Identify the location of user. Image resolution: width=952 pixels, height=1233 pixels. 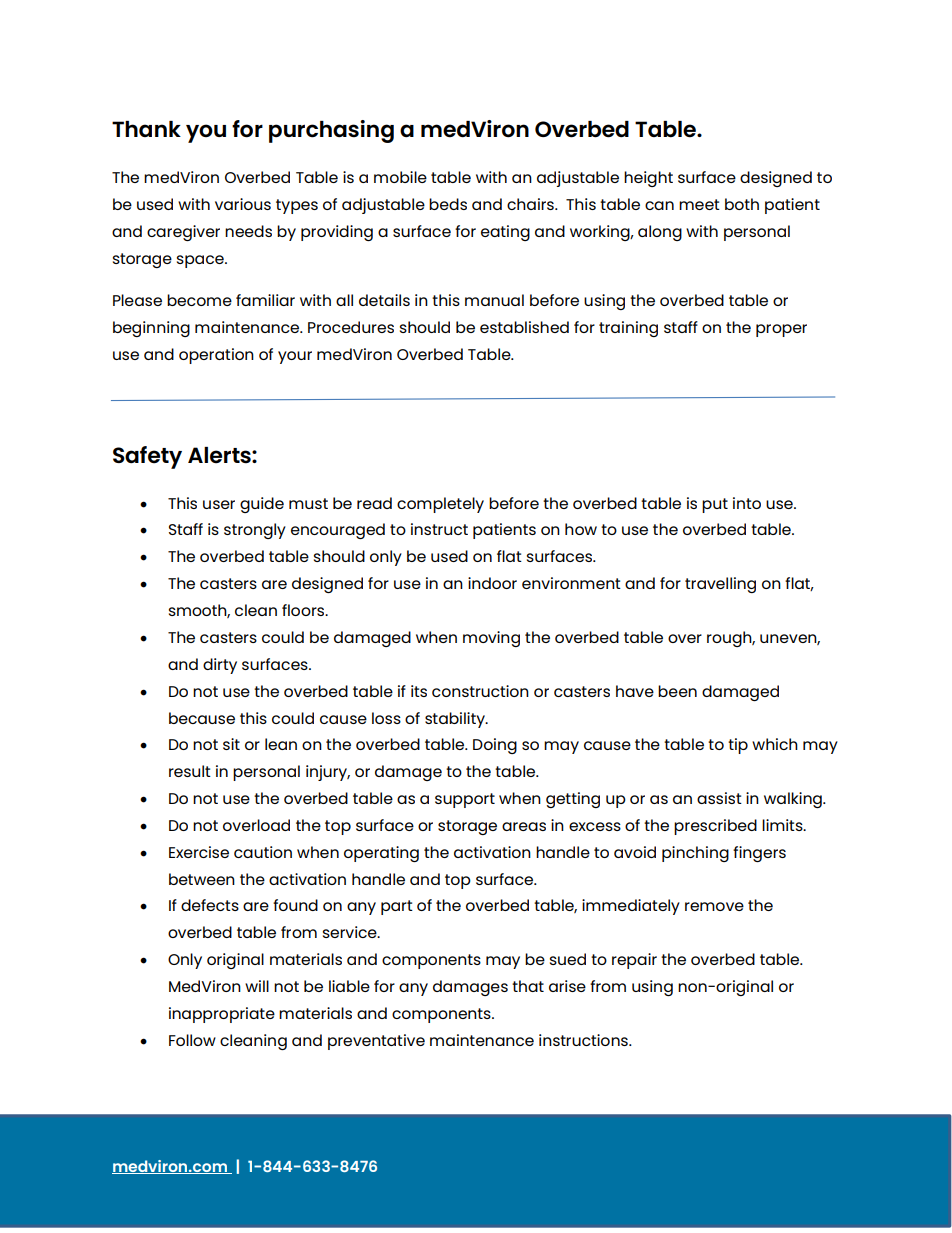
(219, 504).
